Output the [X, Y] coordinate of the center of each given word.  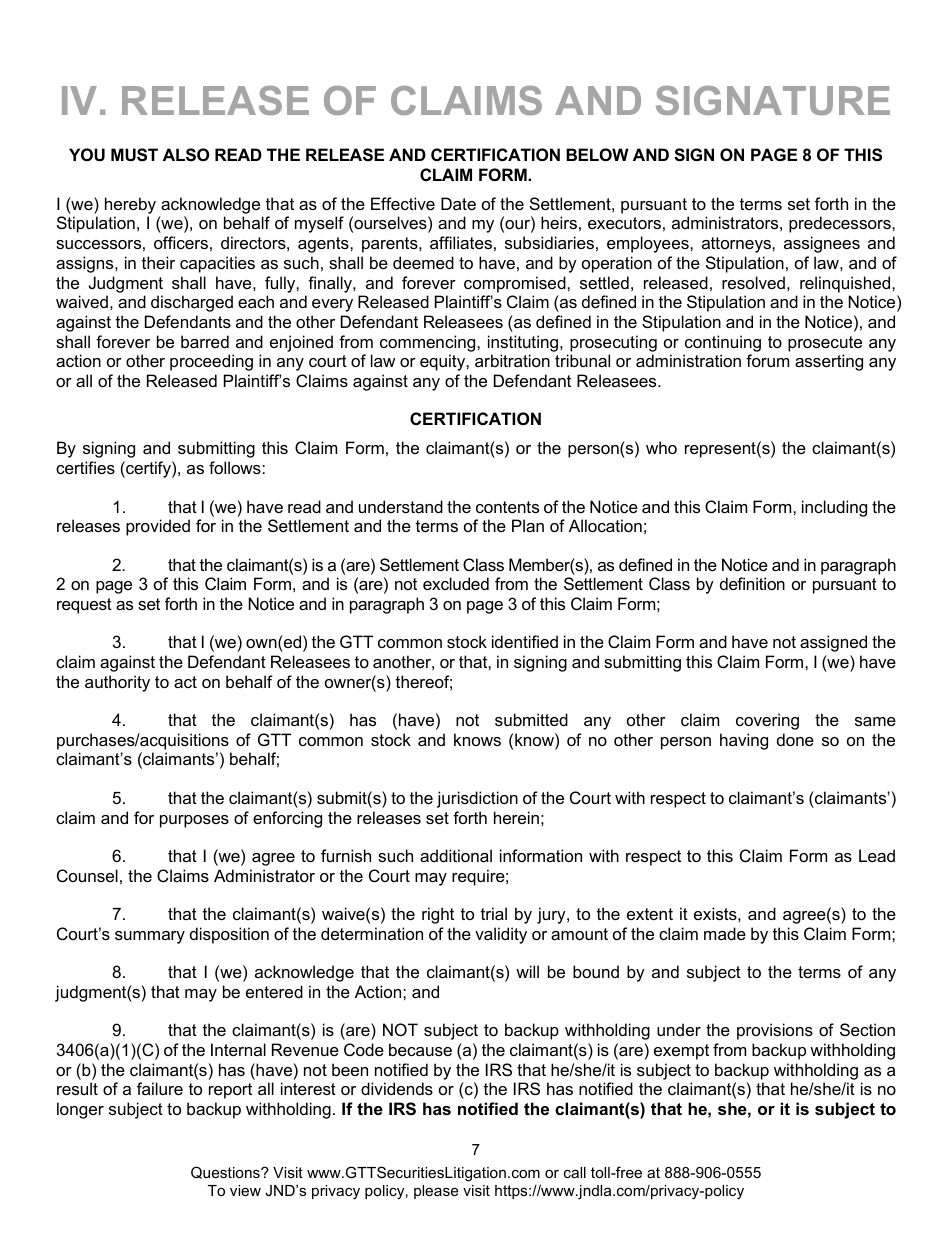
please [436, 1192]
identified [525, 641]
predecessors [841, 224]
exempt [681, 1052]
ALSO [186, 155]
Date [458, 203]
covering [767, 721]
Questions [226, 1172]
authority [117, 683]
